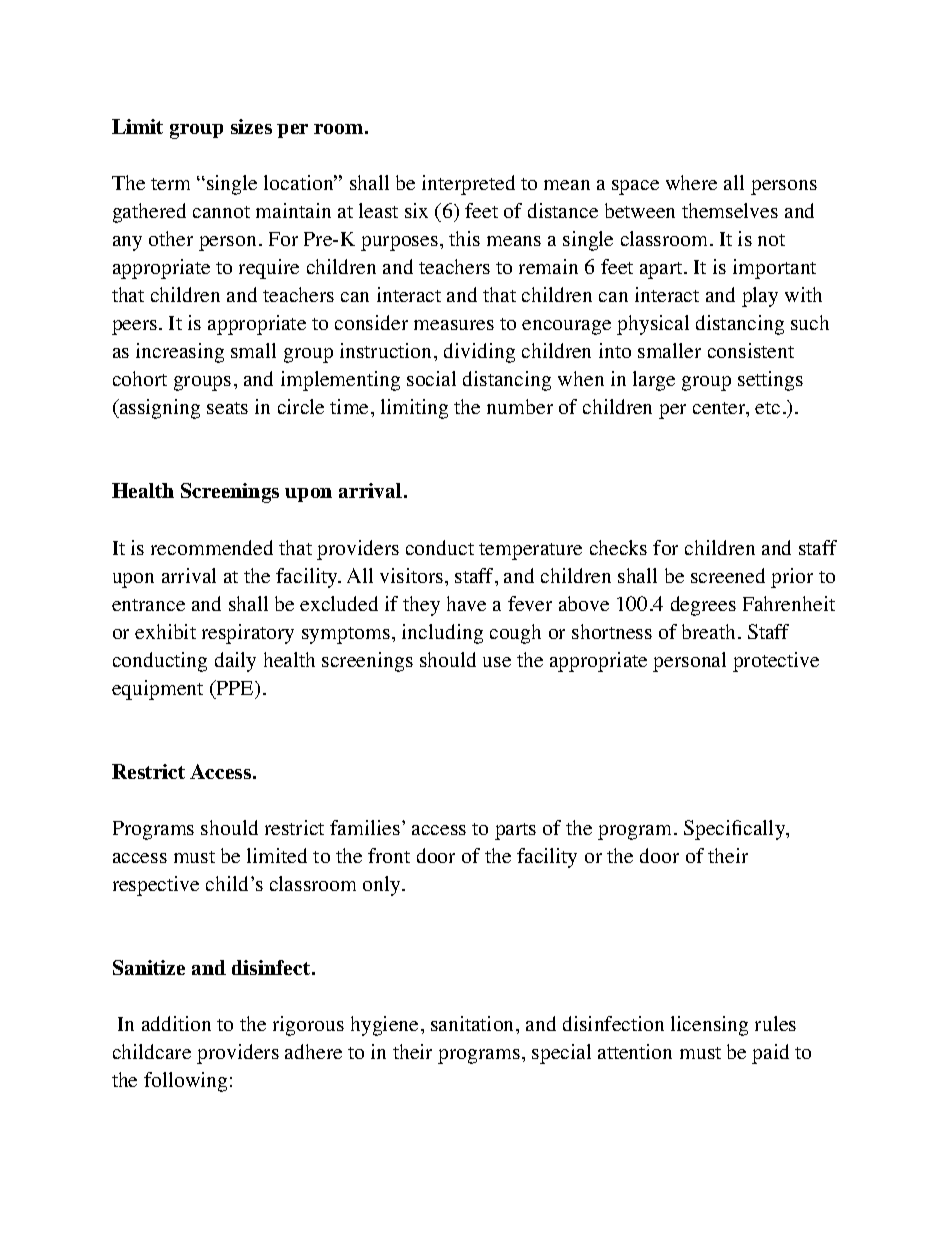 This page has width=952, height=1233. What do you see at coordinates (170, 184) in the page?
I see `term` at bounding box center [170, 184].
